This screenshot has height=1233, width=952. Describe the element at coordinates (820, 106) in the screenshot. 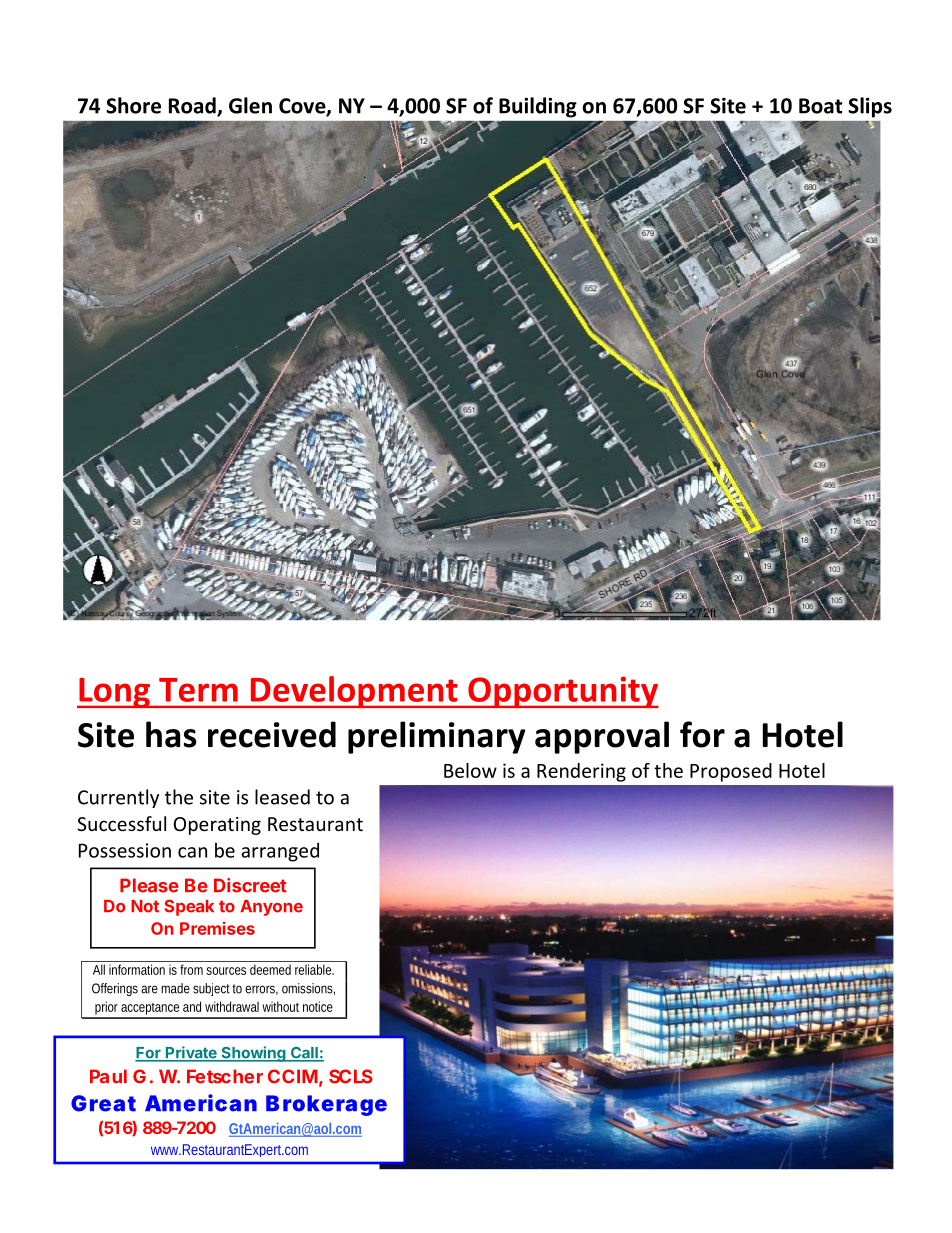

I see `Boat` at that location.
